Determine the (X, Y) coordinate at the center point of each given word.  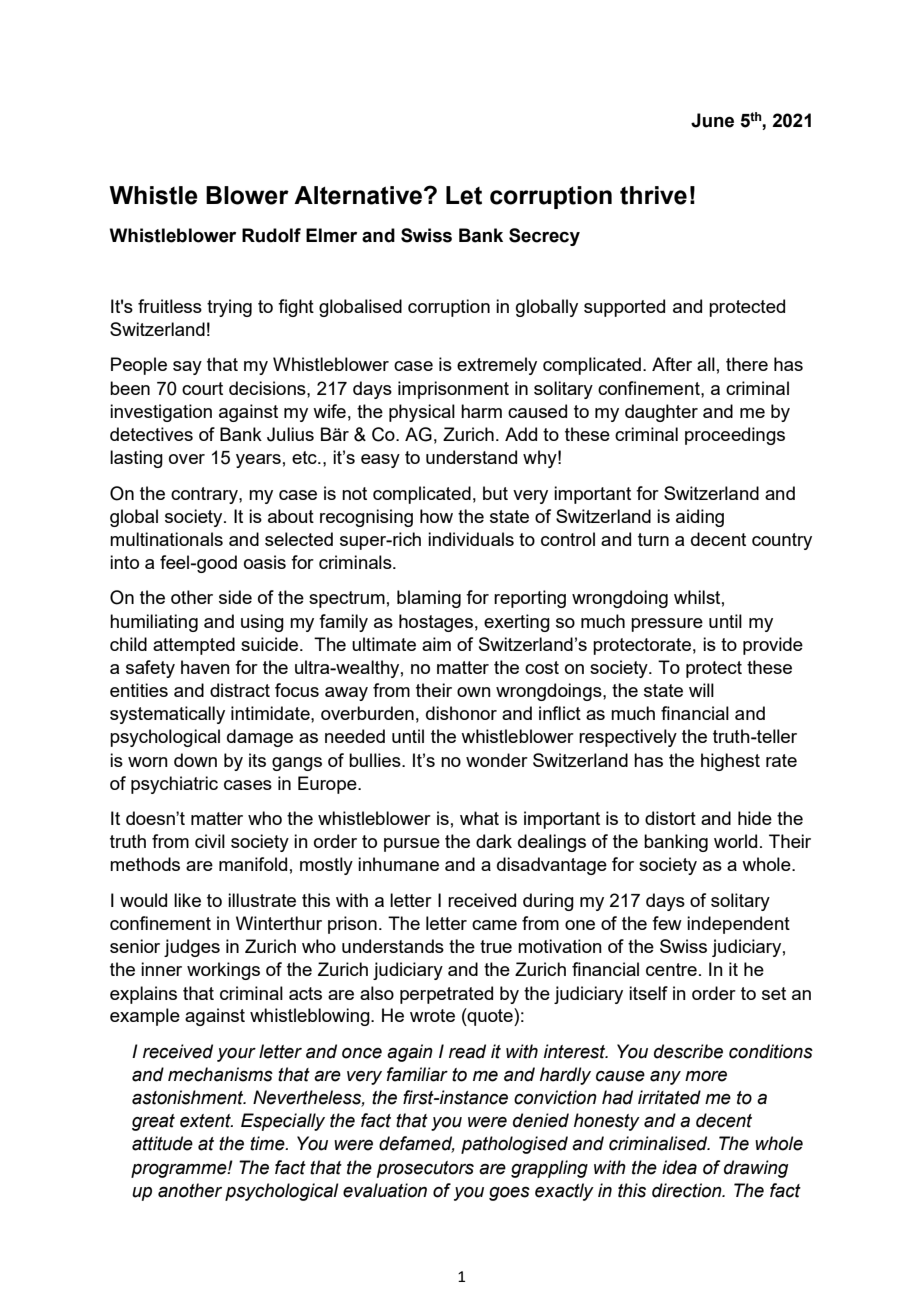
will (701, 690)
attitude (162, 1143)
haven (205, 667)
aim (436, 644)
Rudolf (271, 235)
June (712, 120)
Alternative (359, 195)
